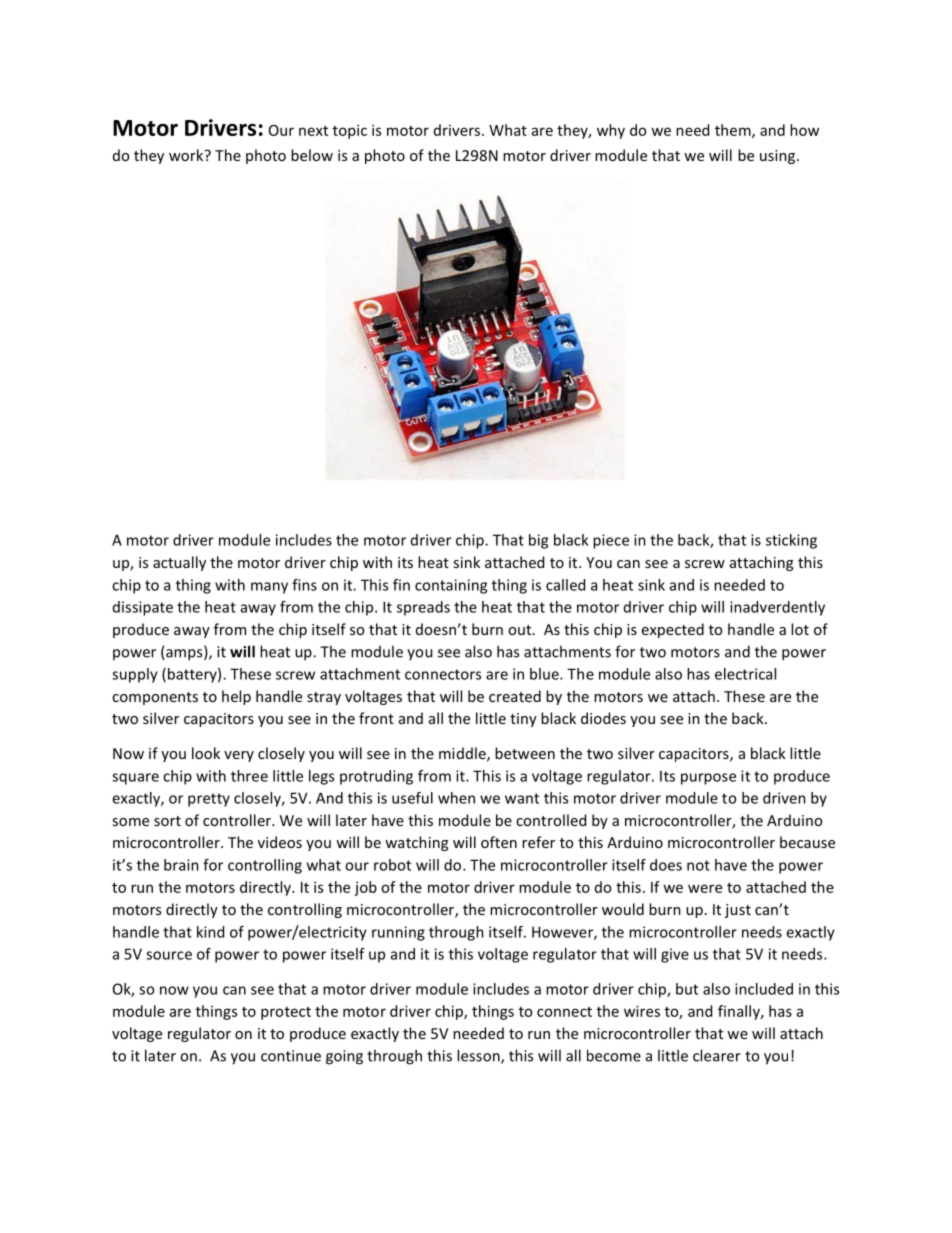 This page has height=1233, width=952. Describe the element at coordinates (456, 798) in the page. I see `when` at that location.
